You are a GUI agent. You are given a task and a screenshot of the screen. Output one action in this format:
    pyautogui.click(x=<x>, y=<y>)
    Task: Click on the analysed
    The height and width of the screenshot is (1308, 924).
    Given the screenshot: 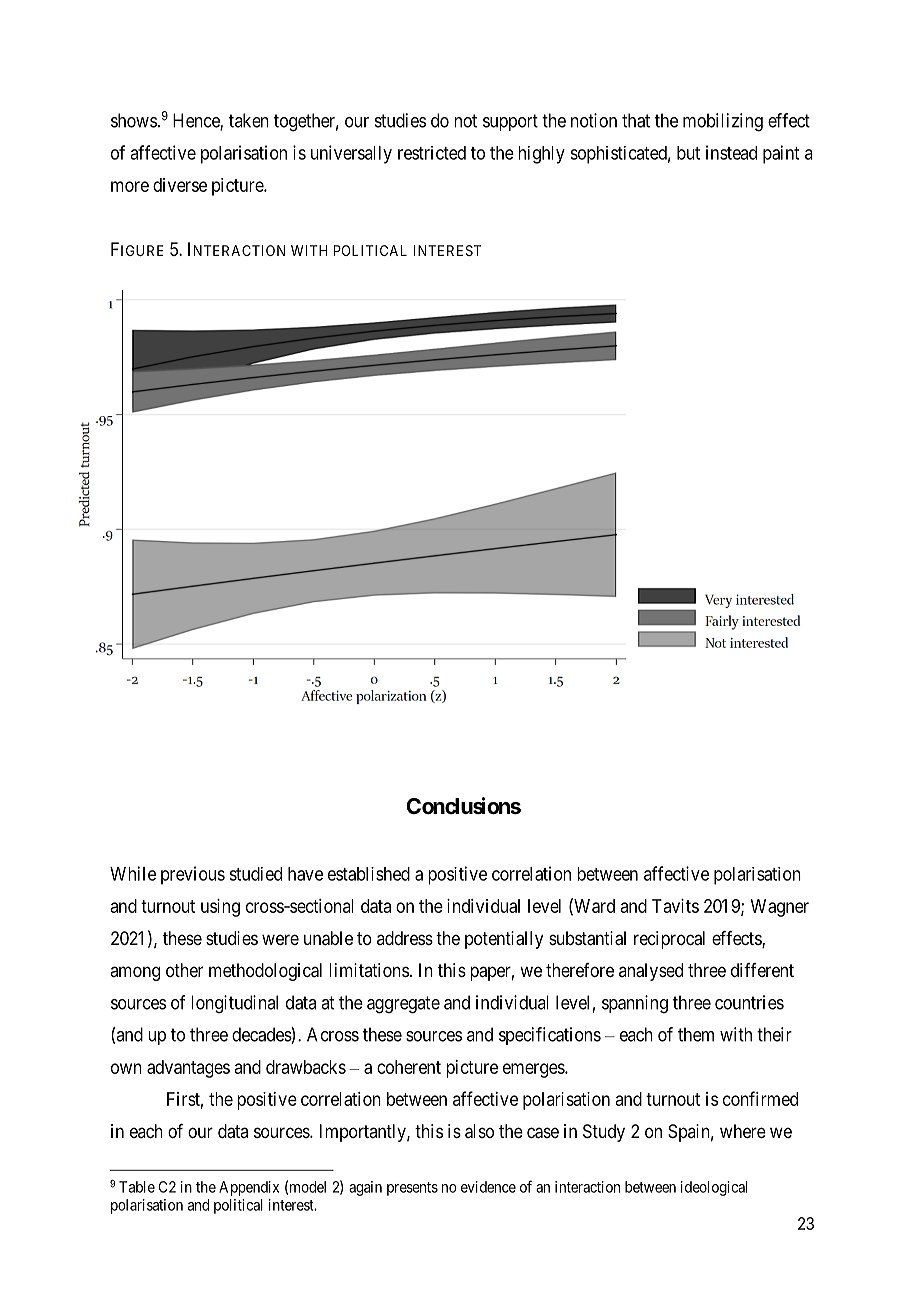 What is the action you would take?
    pyautogui.click(x=651, y=972)
